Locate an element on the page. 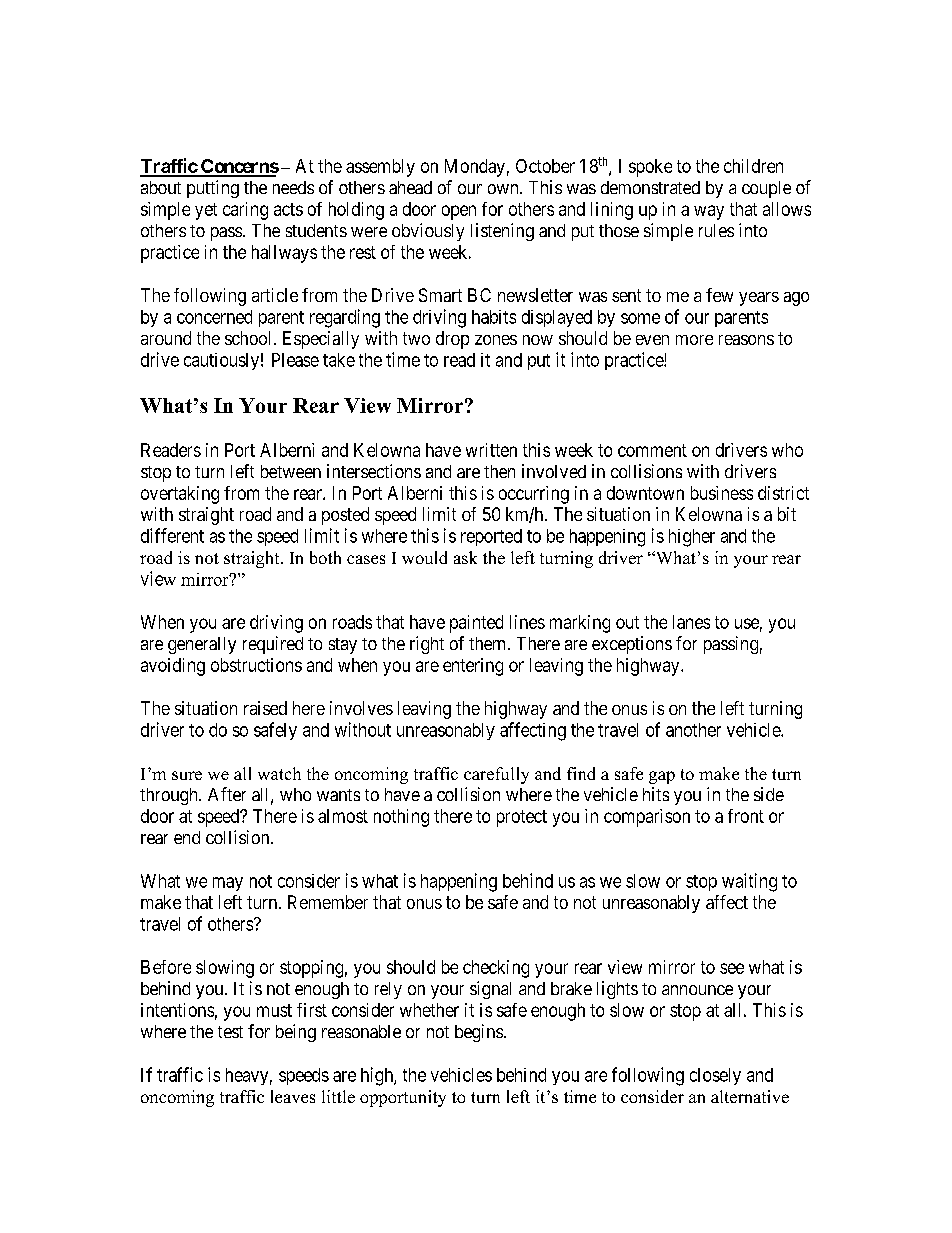  gap is located at coordinates (662, 777).
